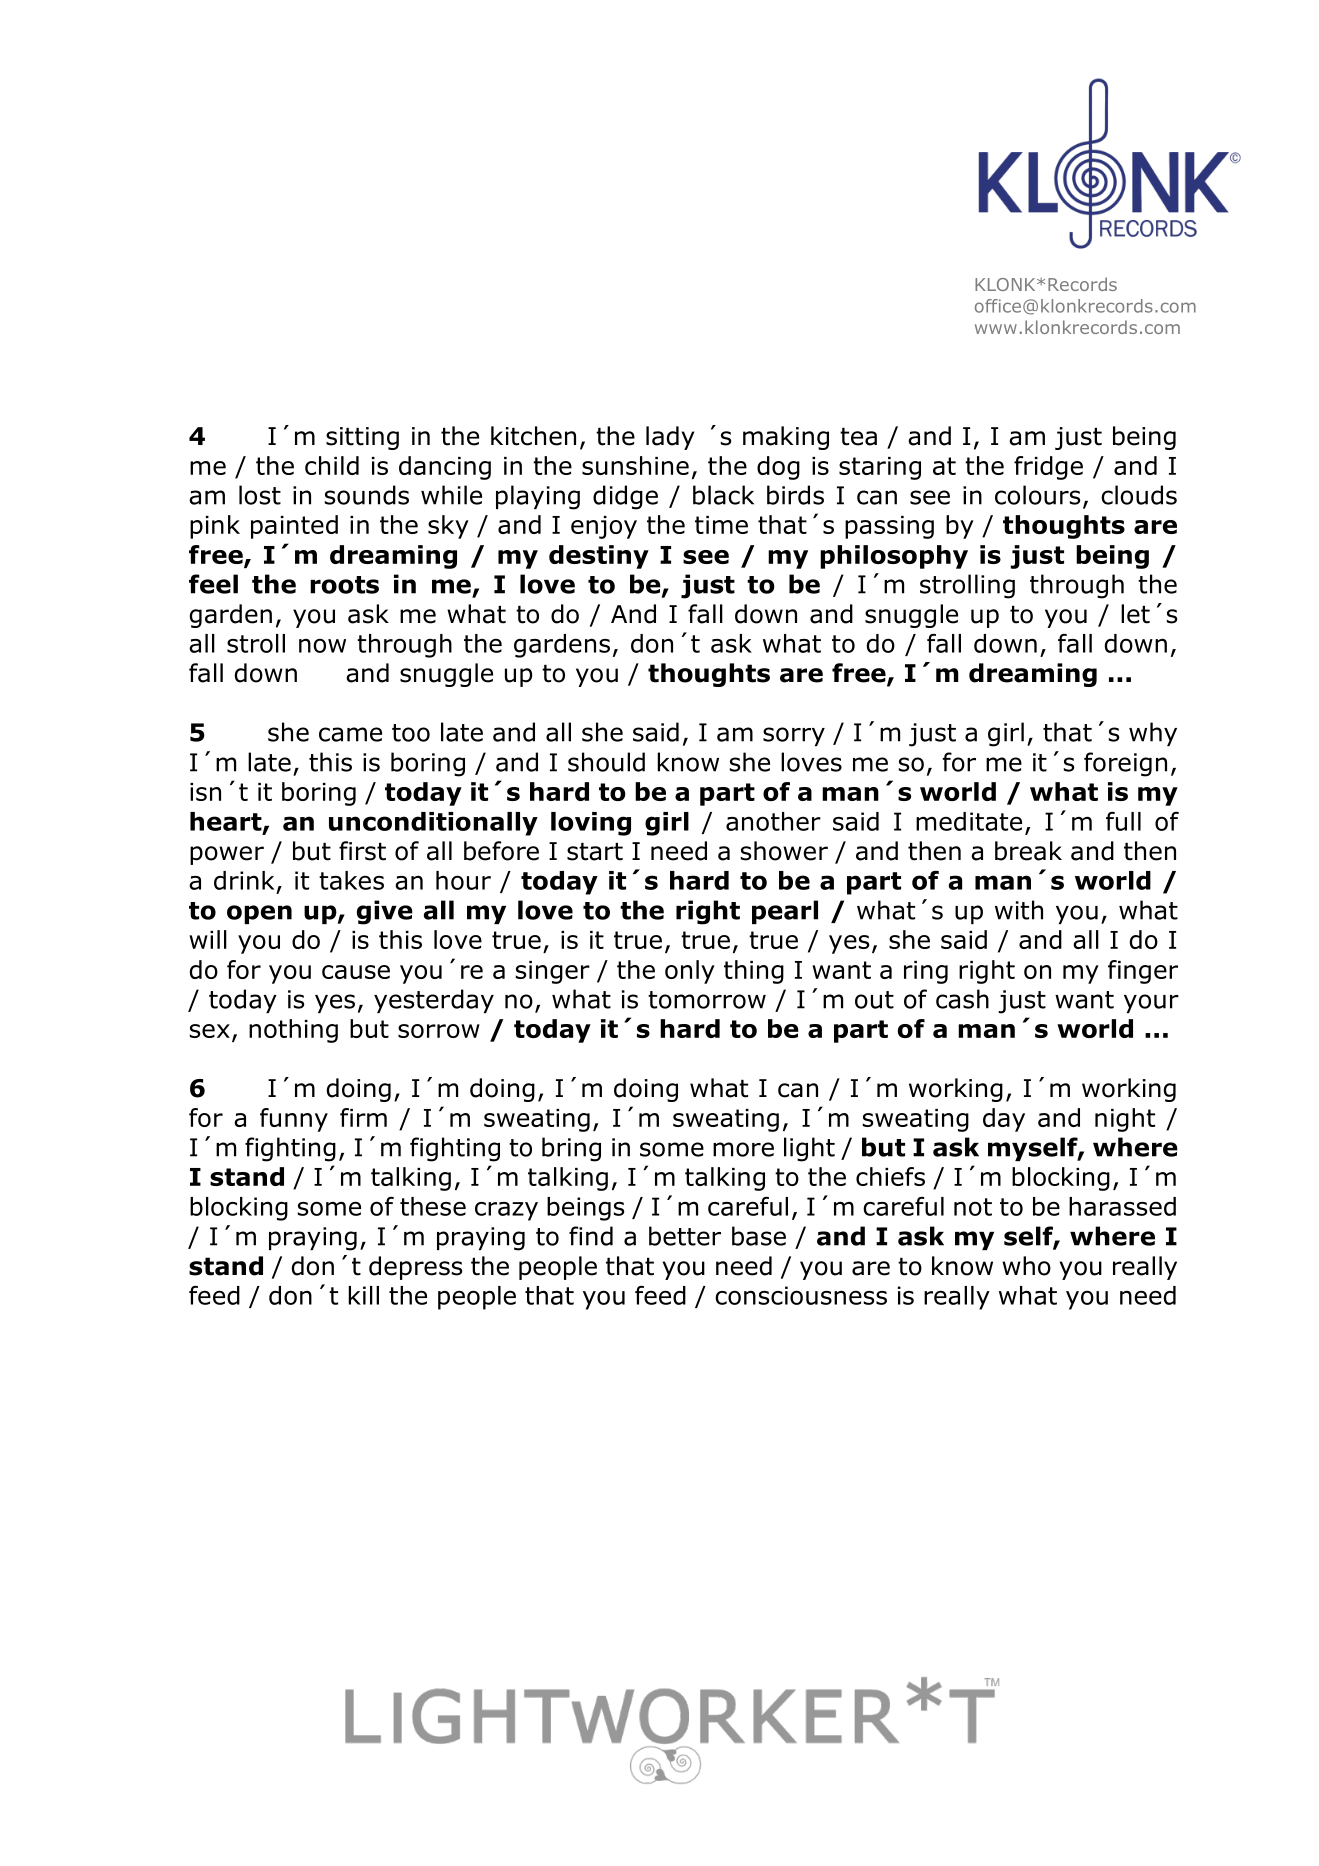 The height and width of the screenshot is (1866, 1319). I want to click on who, so click(1026, 1266).
